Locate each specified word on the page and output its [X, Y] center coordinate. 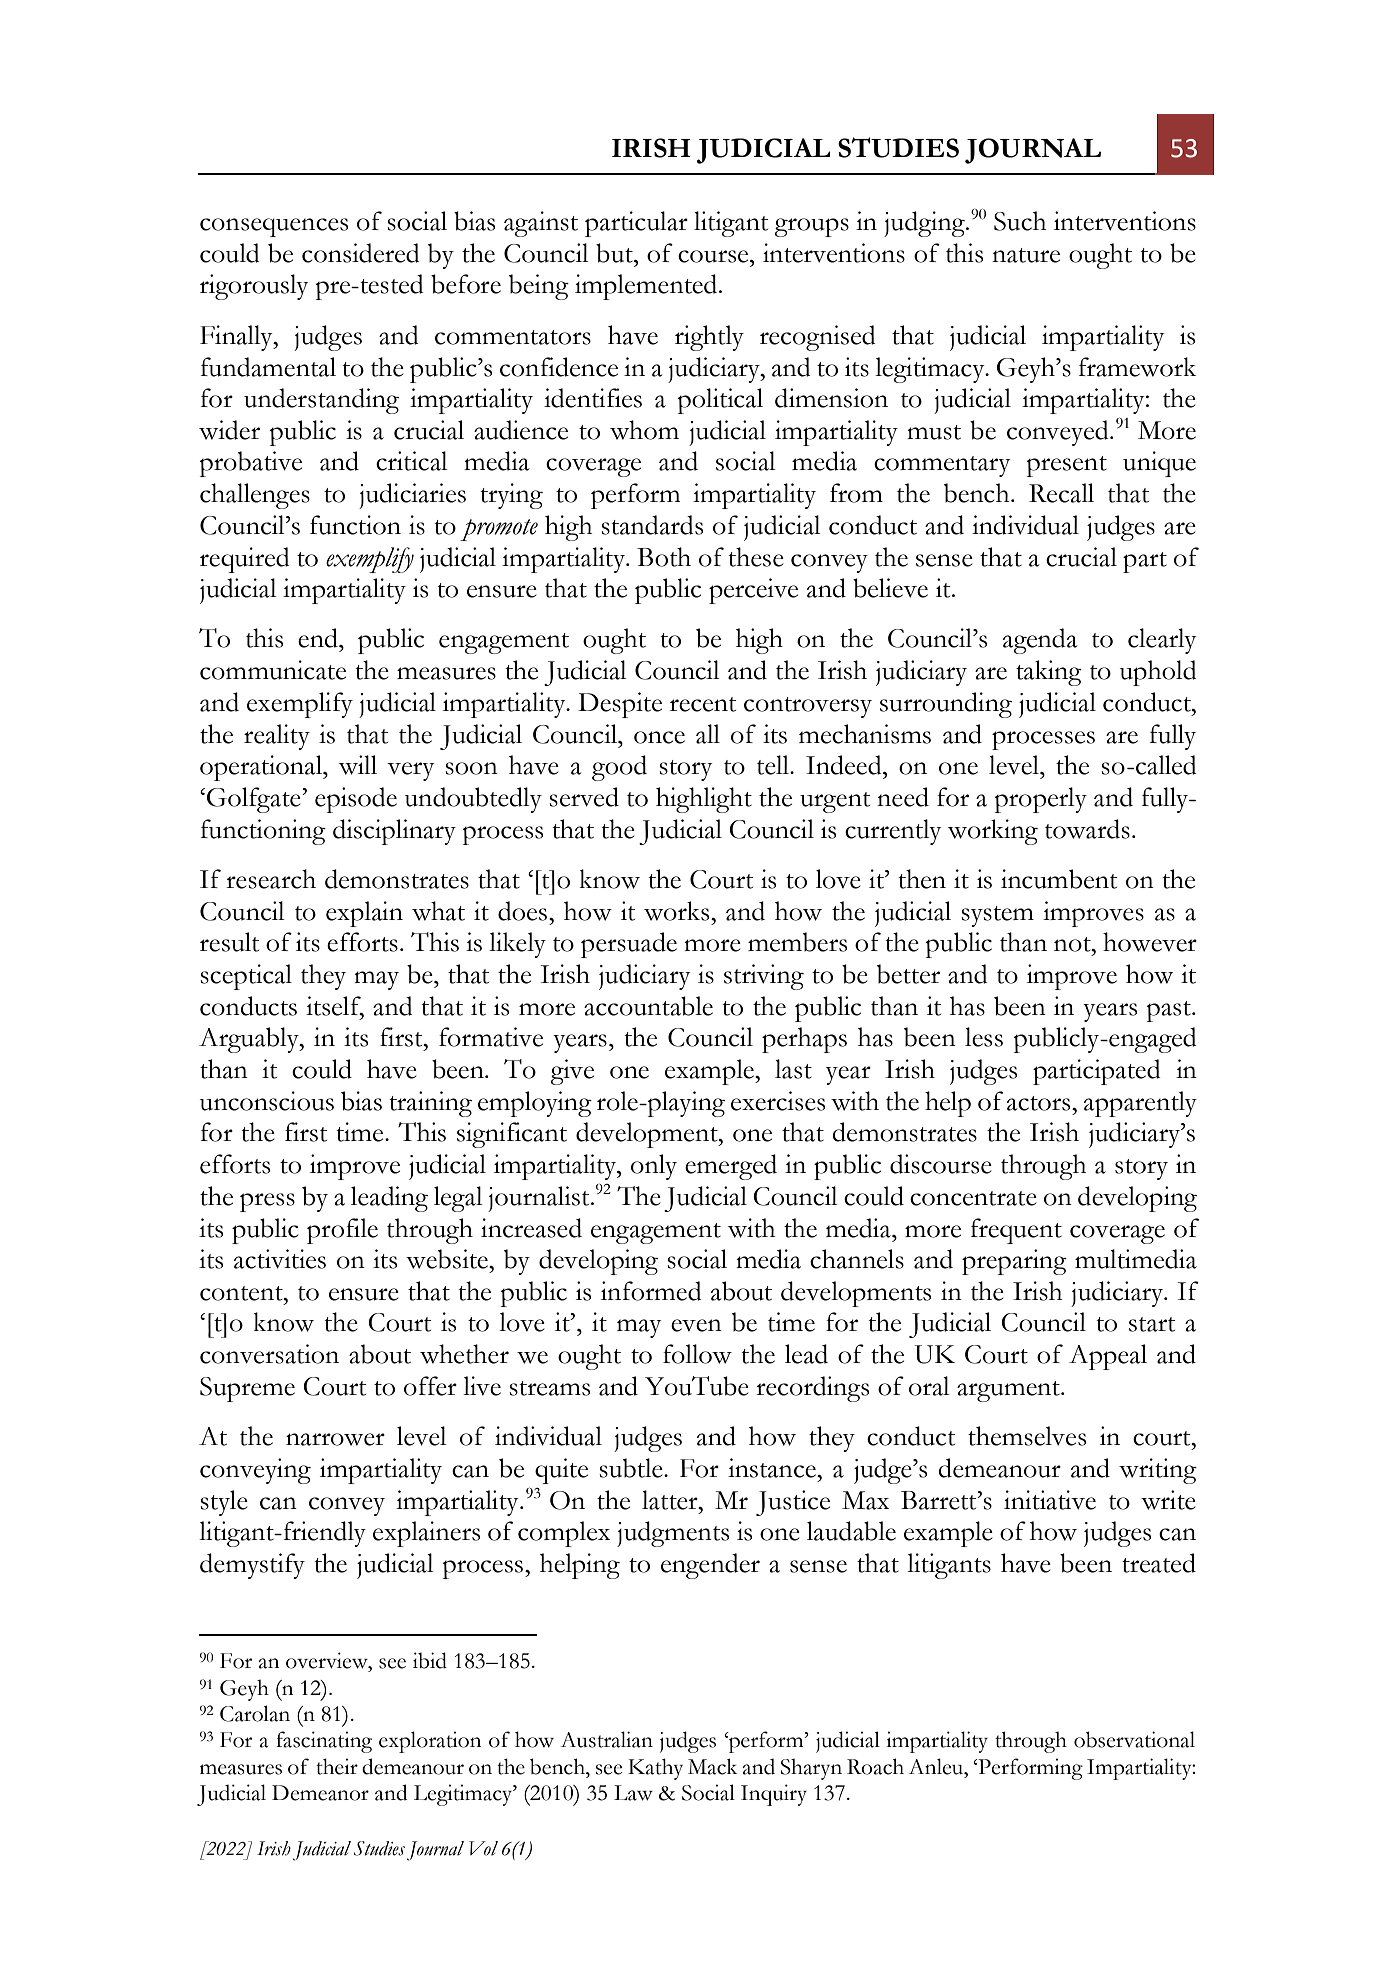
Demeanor [320, 1793]
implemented [647, 287]
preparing [1014, 1262]
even [696, 1325]
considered [361, 253]
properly [1041, 800]
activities [280, 1259]
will [358, 765]
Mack [712, 1766]
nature [1026, 255]
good [619, 768]
